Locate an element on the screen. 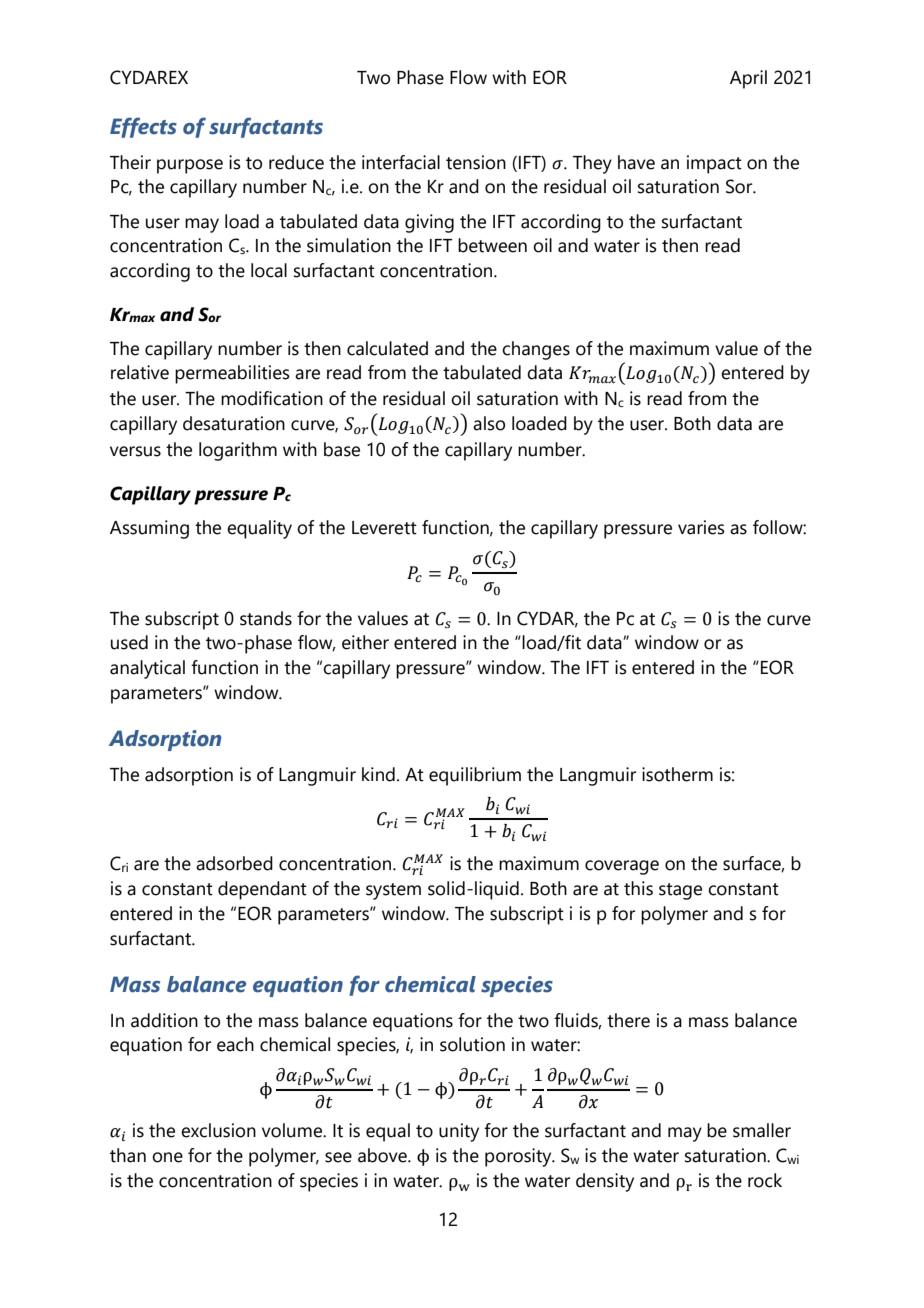 Image resolution: width=924 pixels, height=1308 pixels. impact is located at coordinates (714, 164).
